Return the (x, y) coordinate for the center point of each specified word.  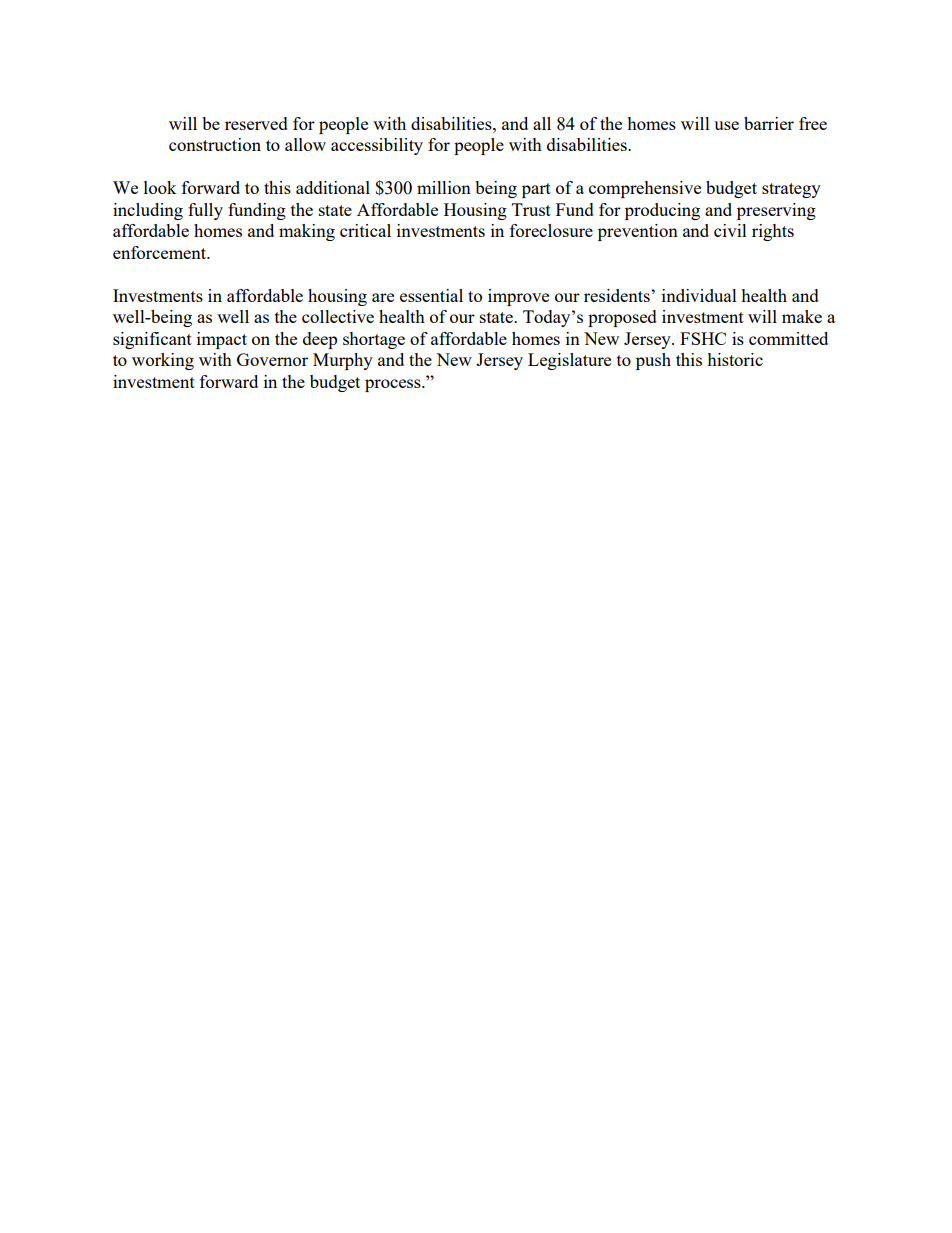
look (160, 187)
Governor (272, 359)
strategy (791, 190)
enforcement (160, 252)
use (726, 125)
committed (788, 338)
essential (431, 295)
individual (699, 295)
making (307, 232)
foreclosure (551, 230)
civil (730, 230)
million (444, 187)
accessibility (377, 146)
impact (222, 340)
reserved (256, 123)
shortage (374, 340)
